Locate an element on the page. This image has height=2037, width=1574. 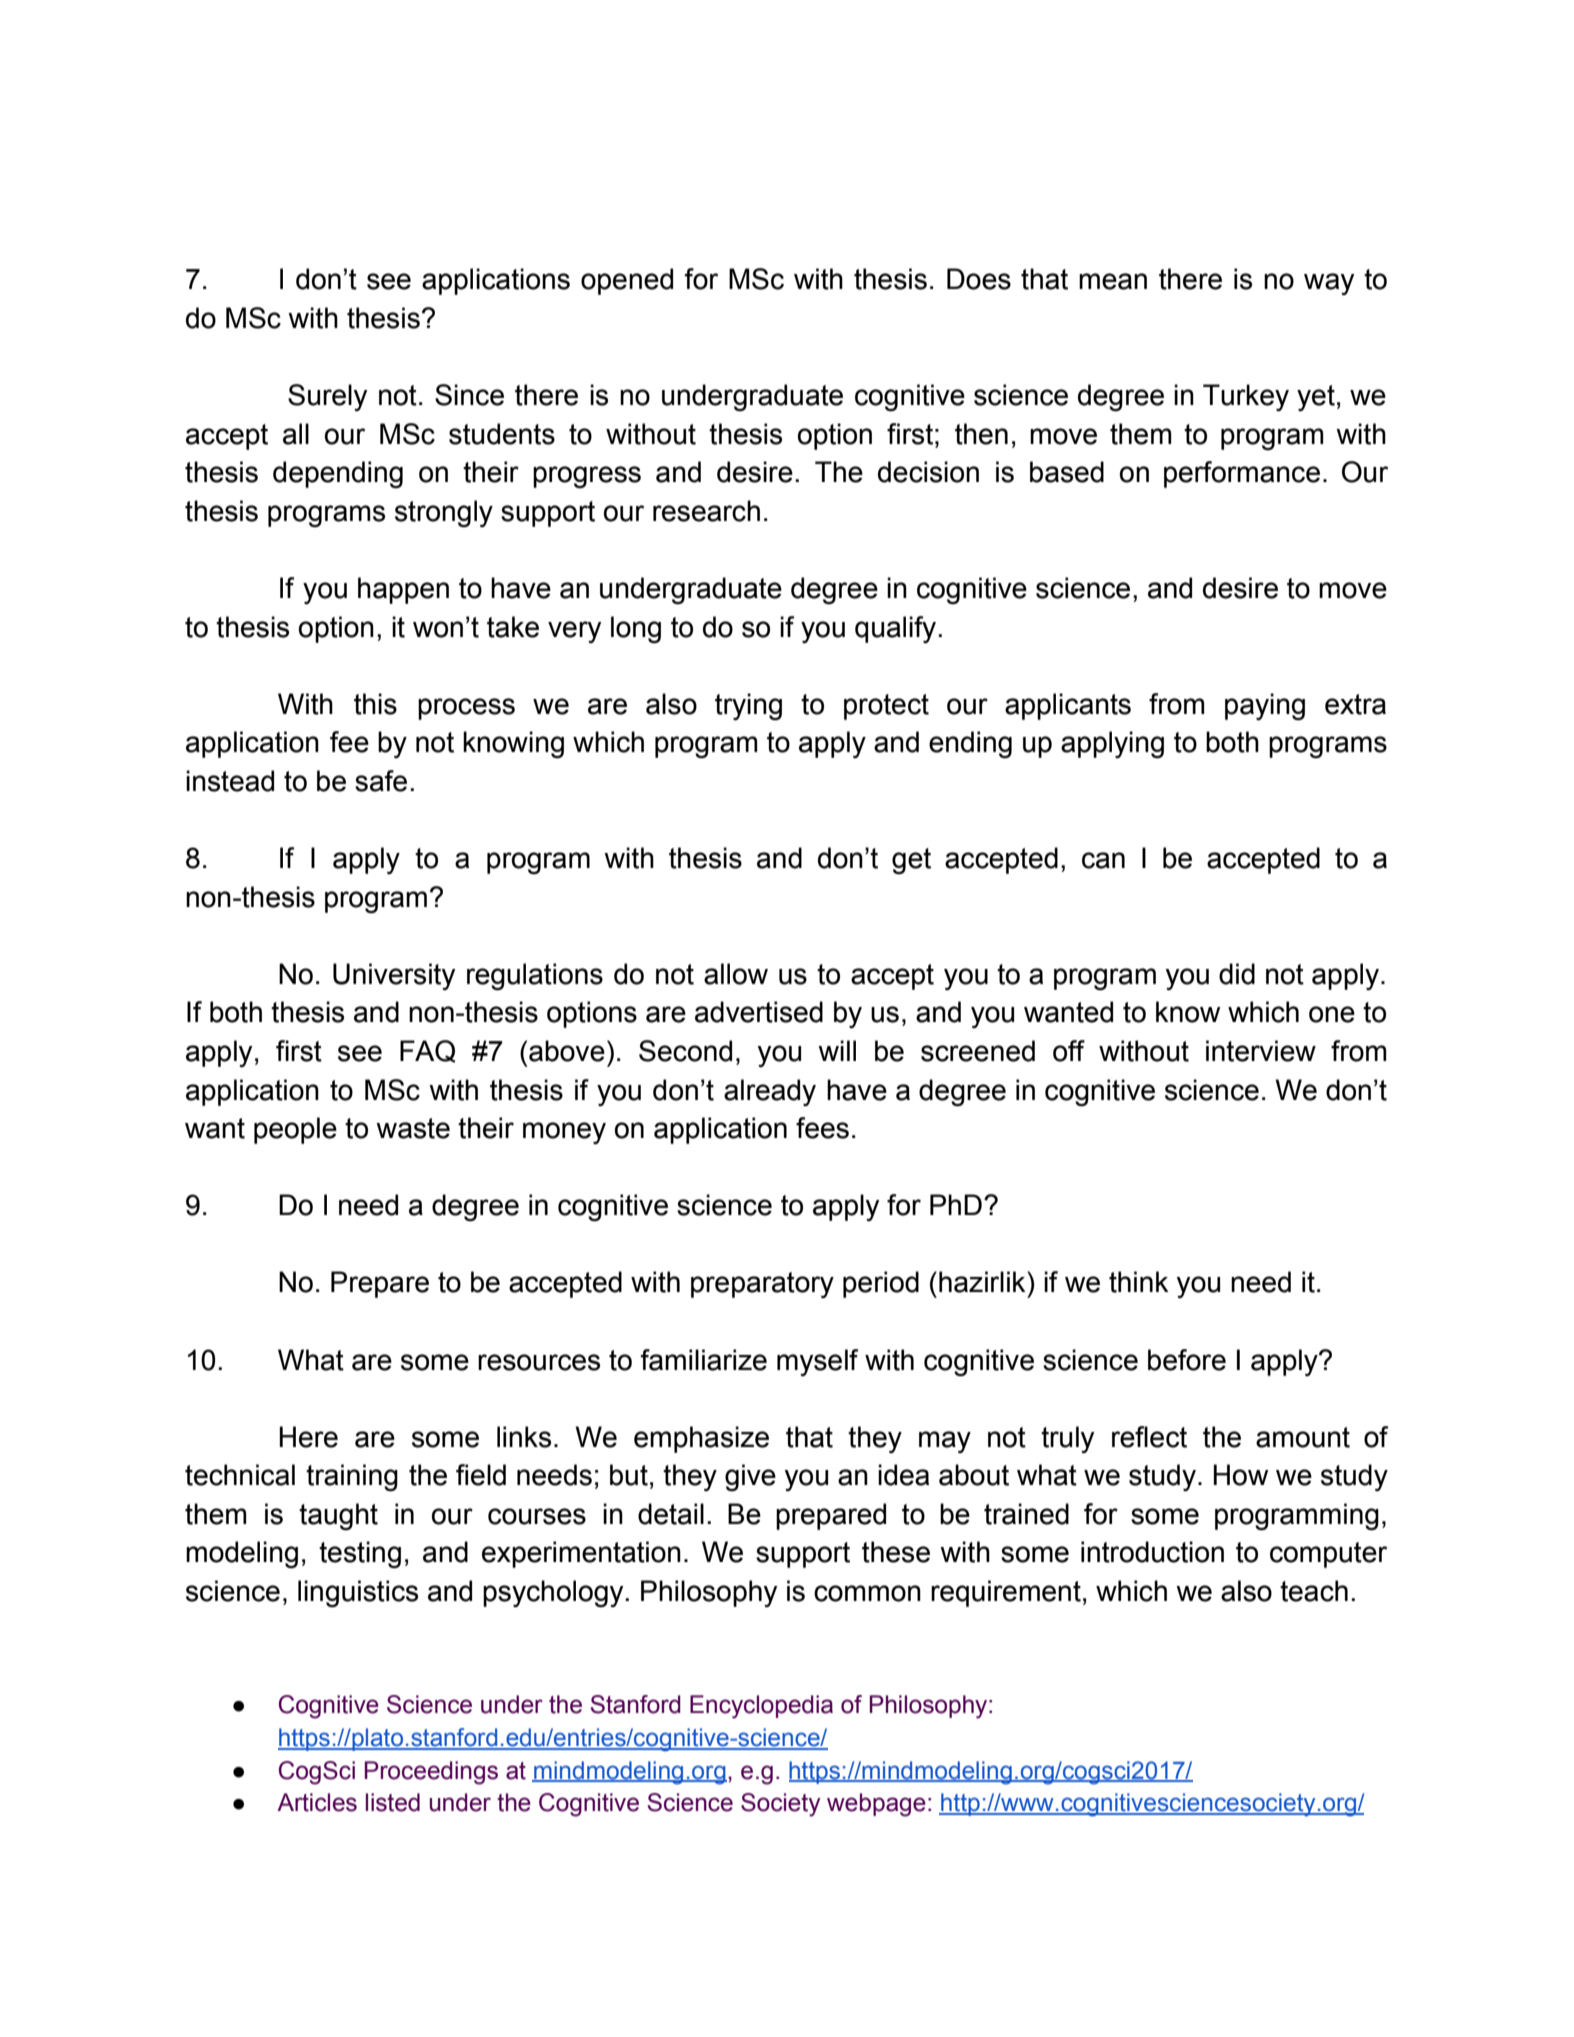
Encyclopedia is located at coordinates (761, 1707).
